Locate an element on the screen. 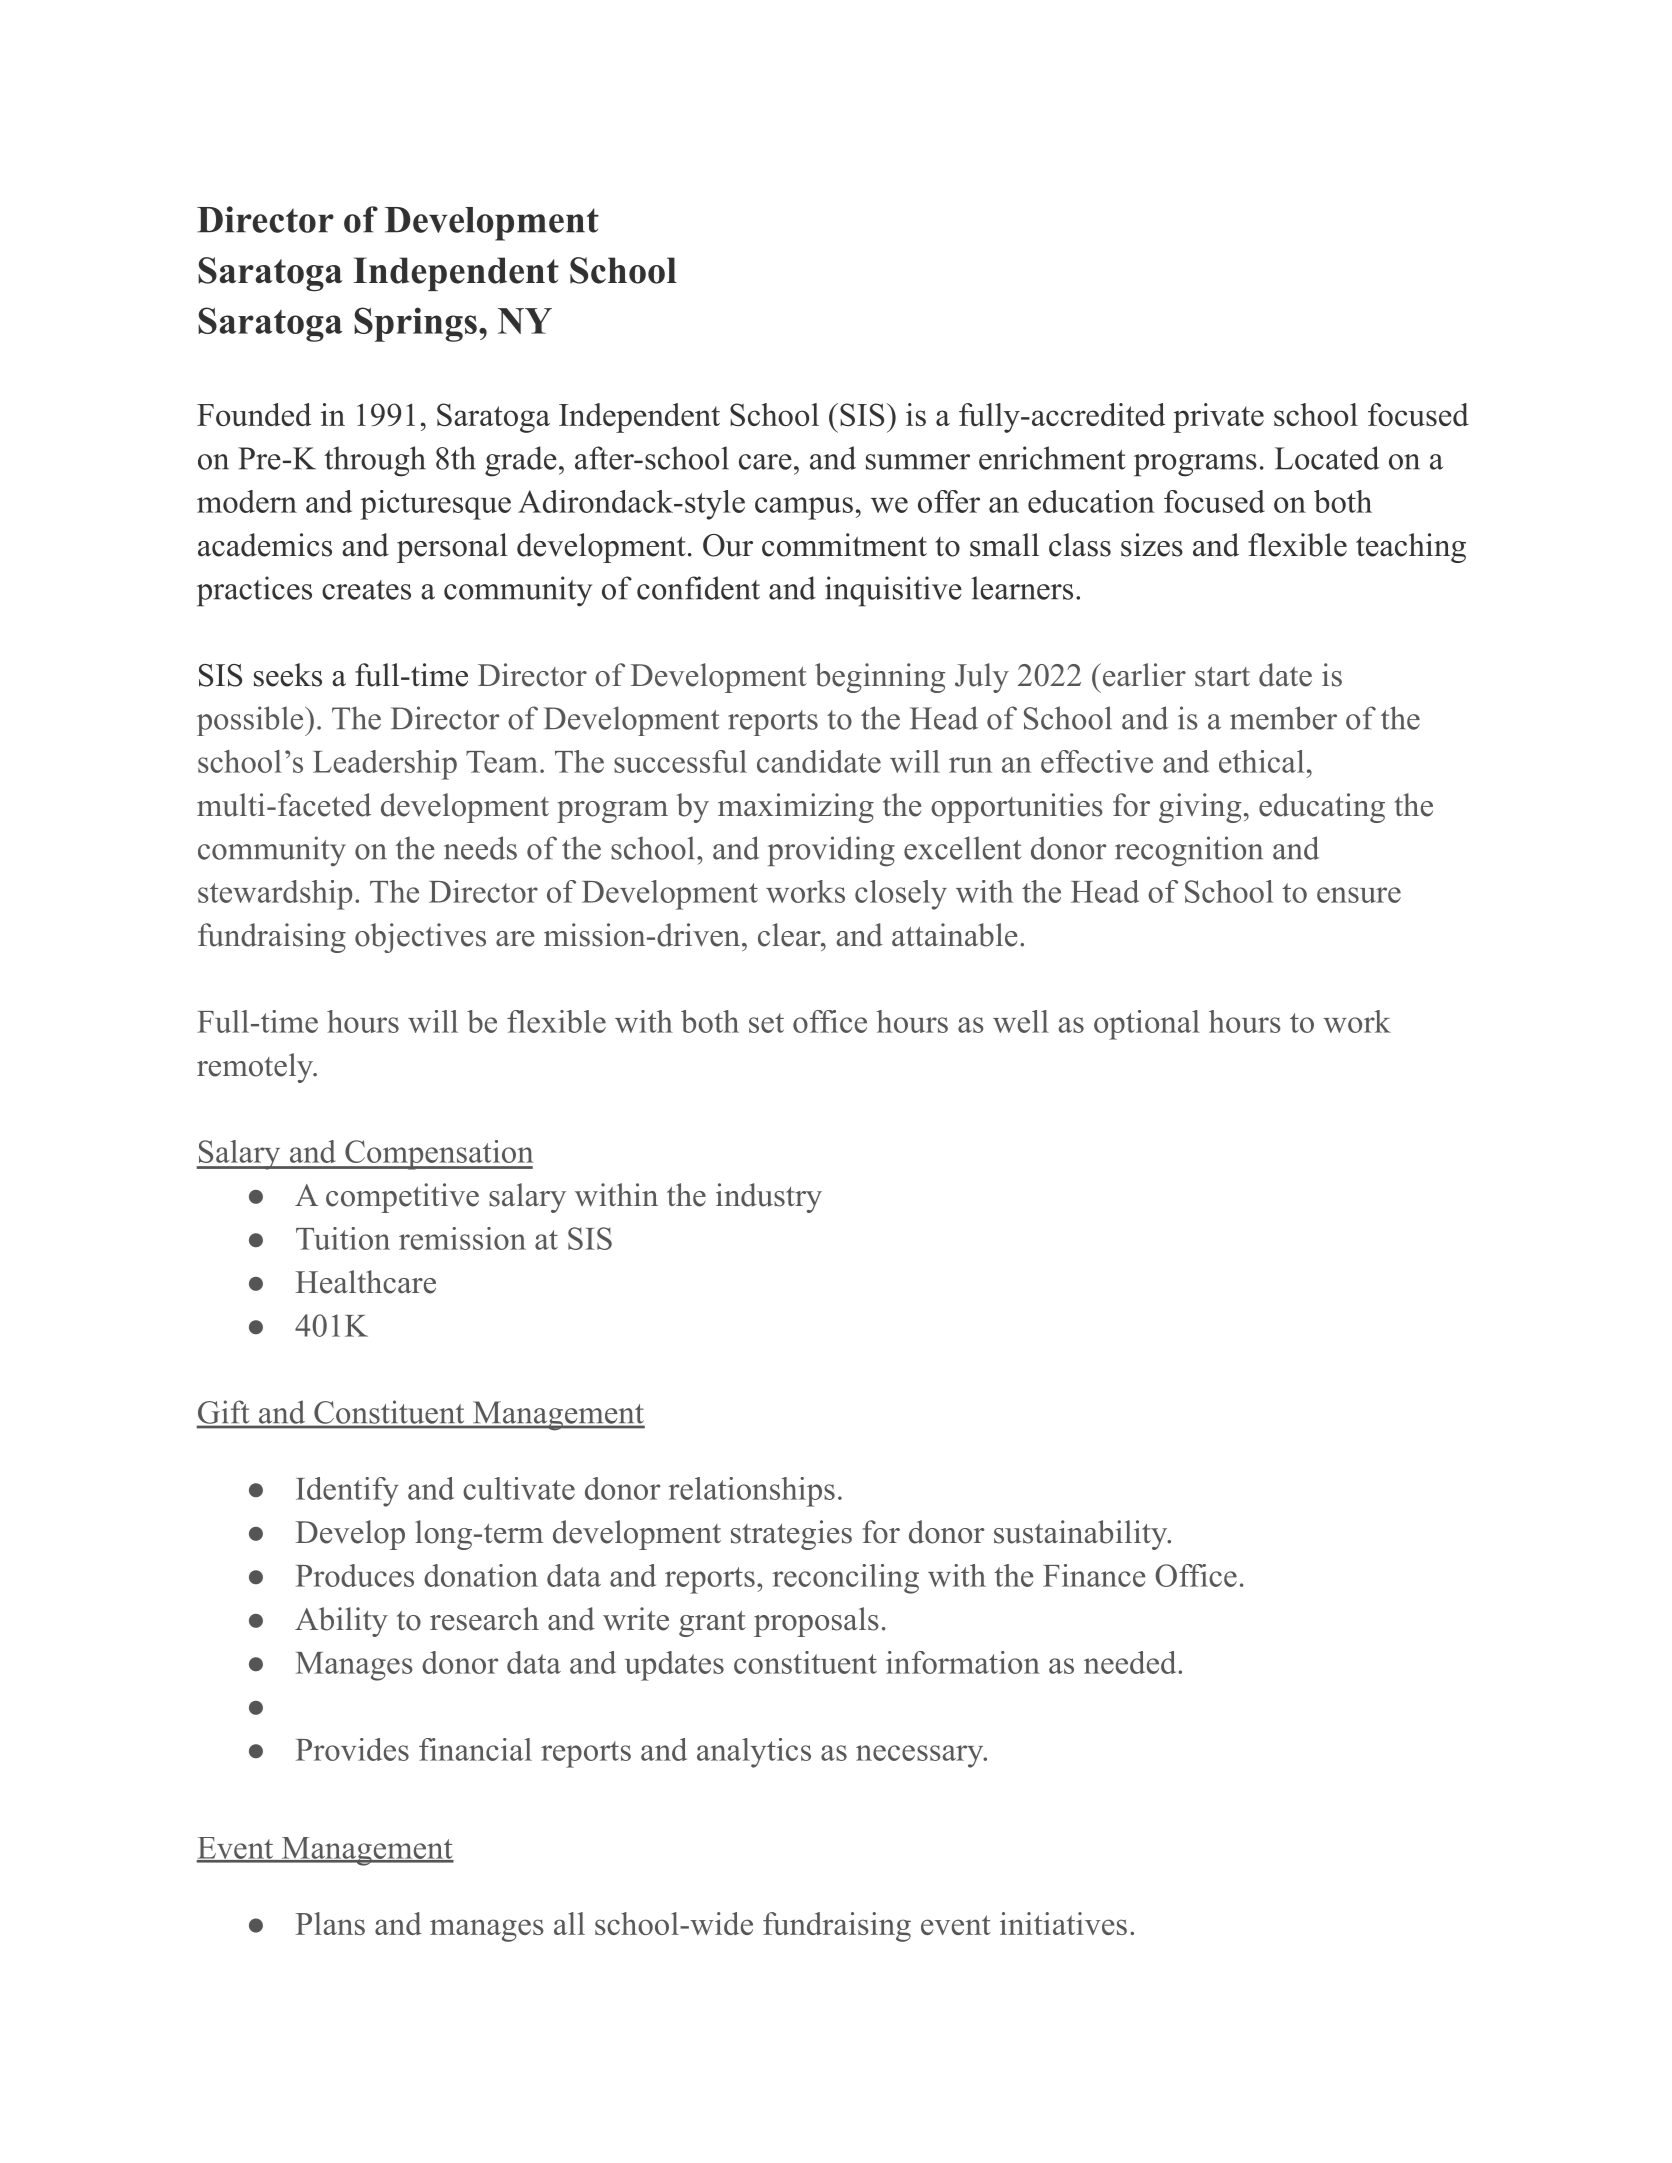 The width and height of the screenshot is (1672, 2163). summer is located at coordinates (918, 462).
